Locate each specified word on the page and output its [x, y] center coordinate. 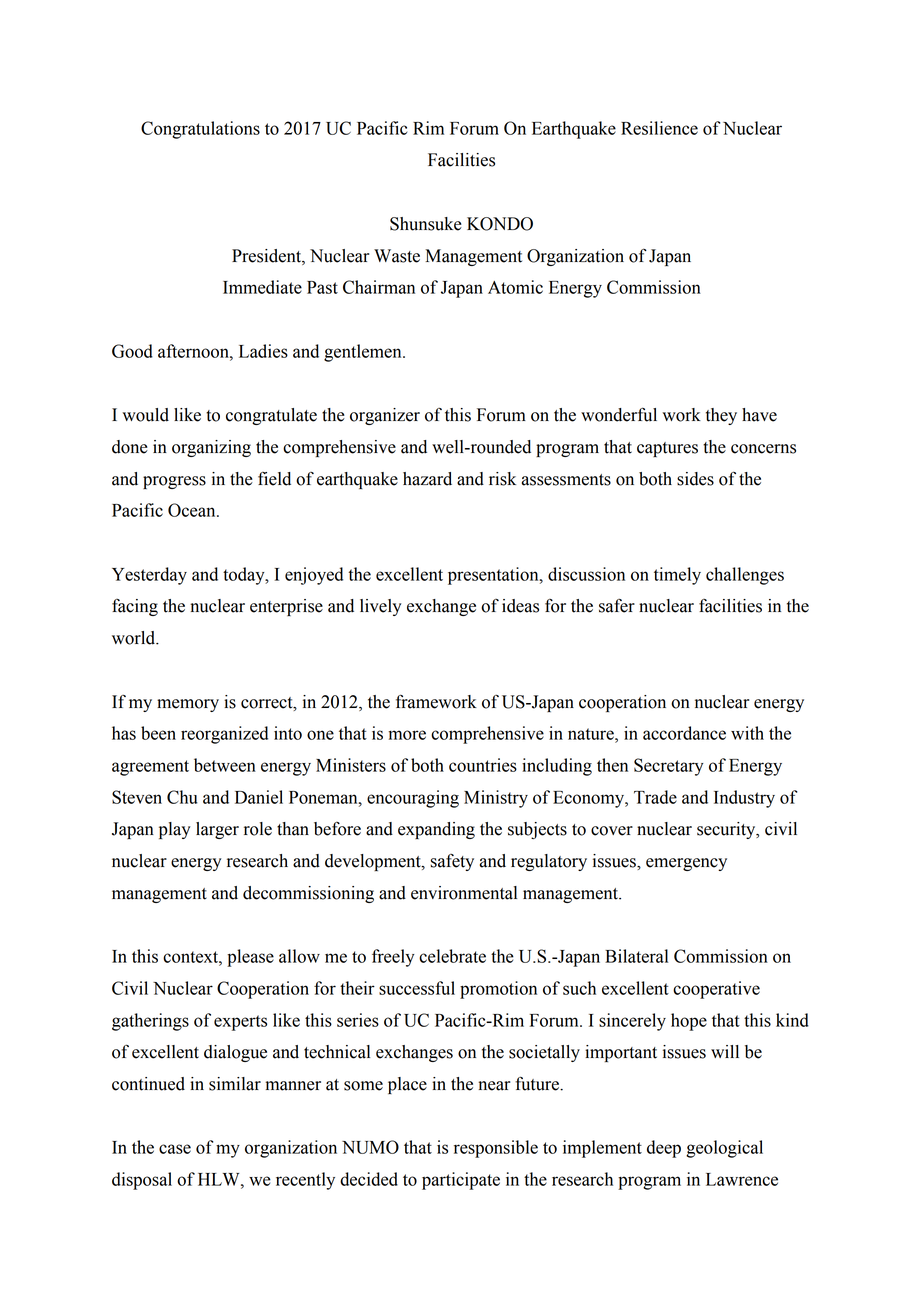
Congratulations [200, 130]
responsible [496, 1149]
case [175, 1149]
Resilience [659, 128]
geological [724, 1149]
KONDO [500, 224]
